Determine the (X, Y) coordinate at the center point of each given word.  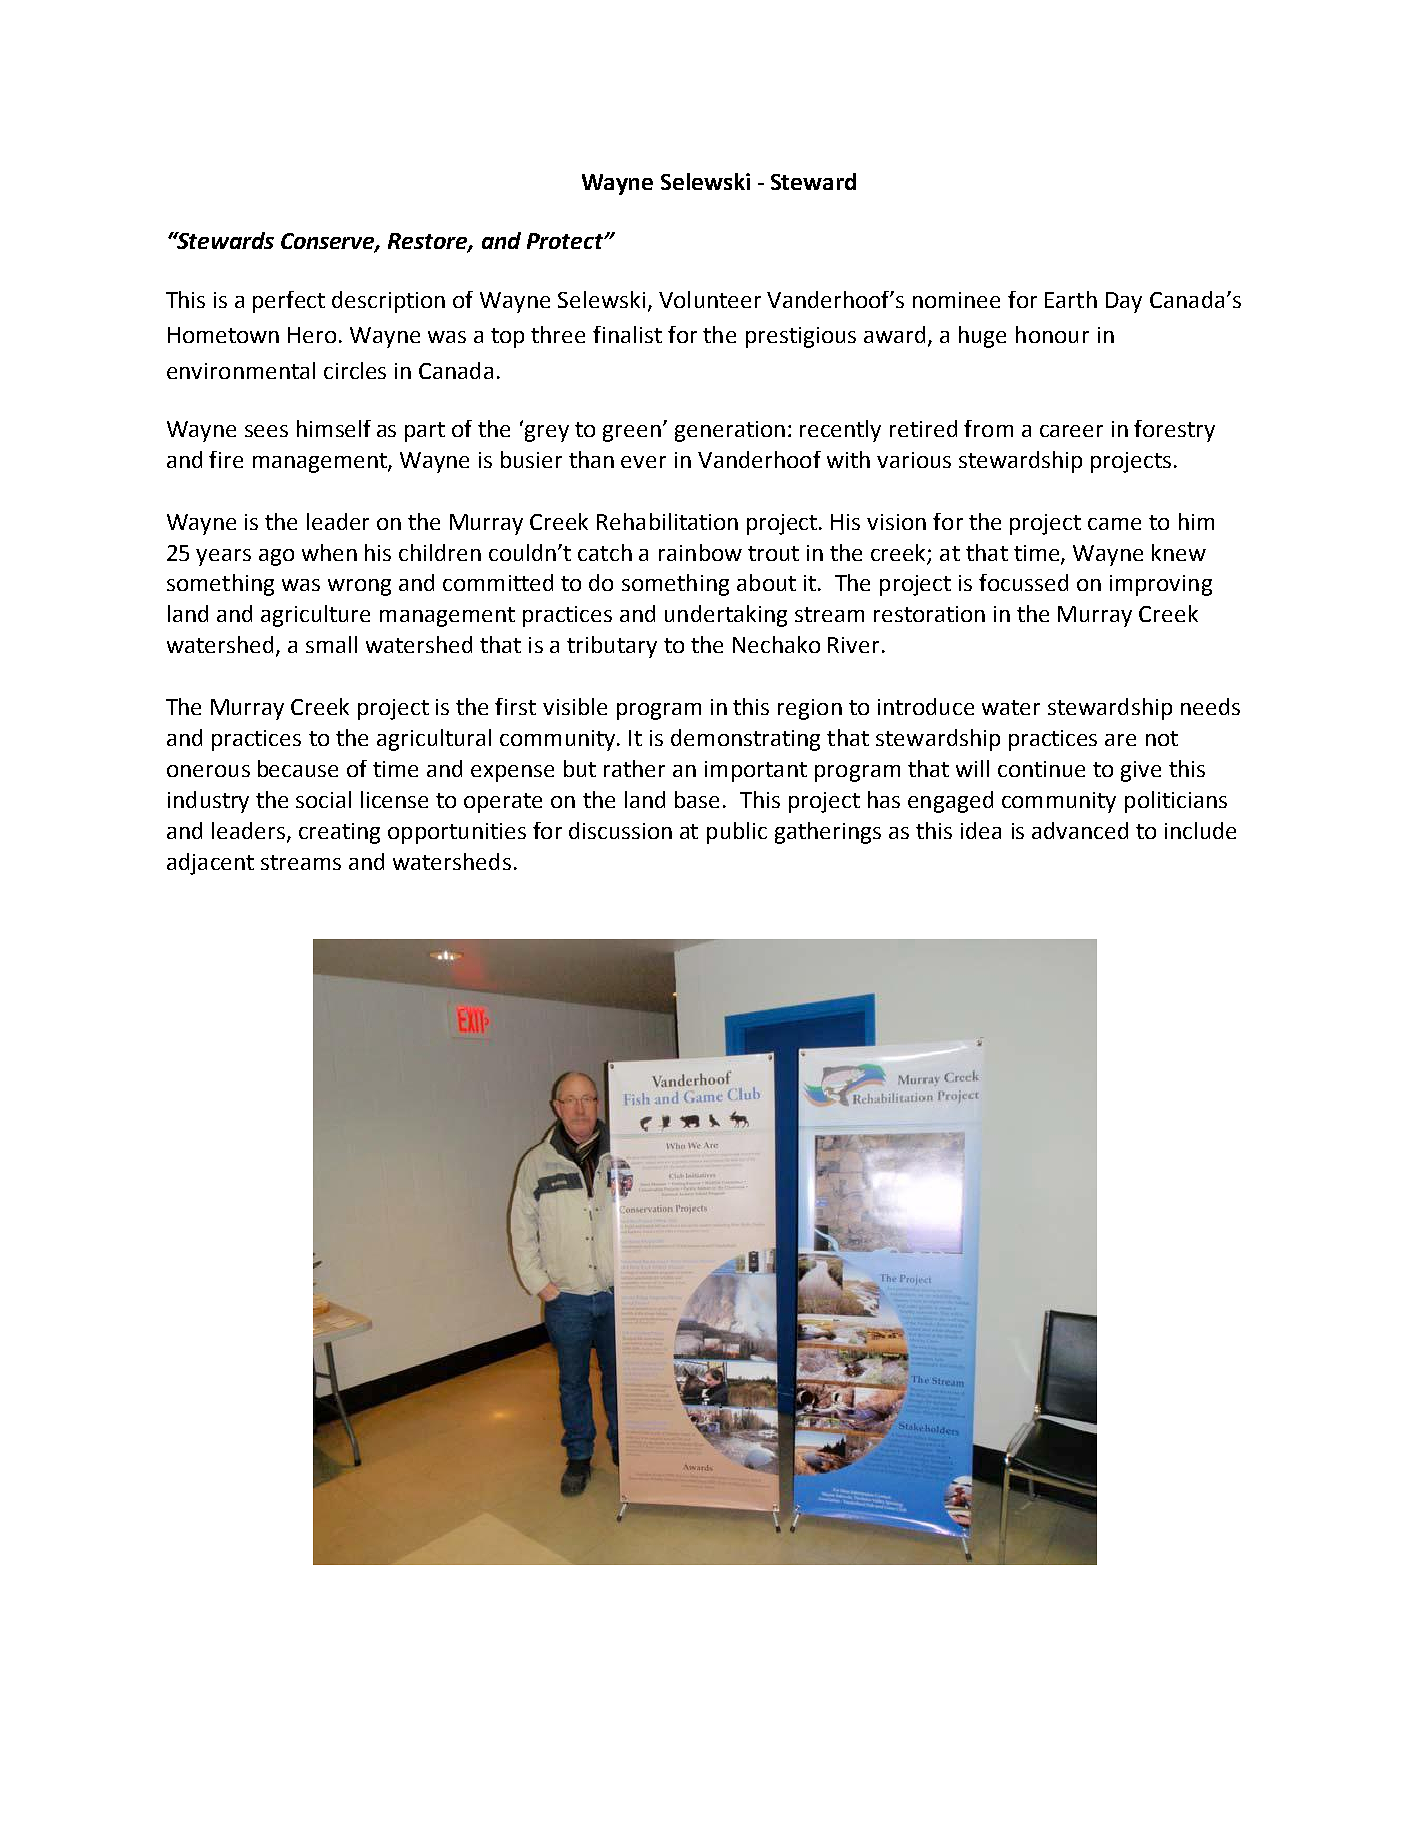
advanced (1080, 830)
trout (773, 553)
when (329, 552)
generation (730, 431)
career (1071, 431)
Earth (1071, 299)
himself (334, 428)
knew (1179, 552)
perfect (289, 302)
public (737, 833)
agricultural (434, 740)
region (810, 709)
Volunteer (710, 299)
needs (1210, 706)
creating (339, 833)
